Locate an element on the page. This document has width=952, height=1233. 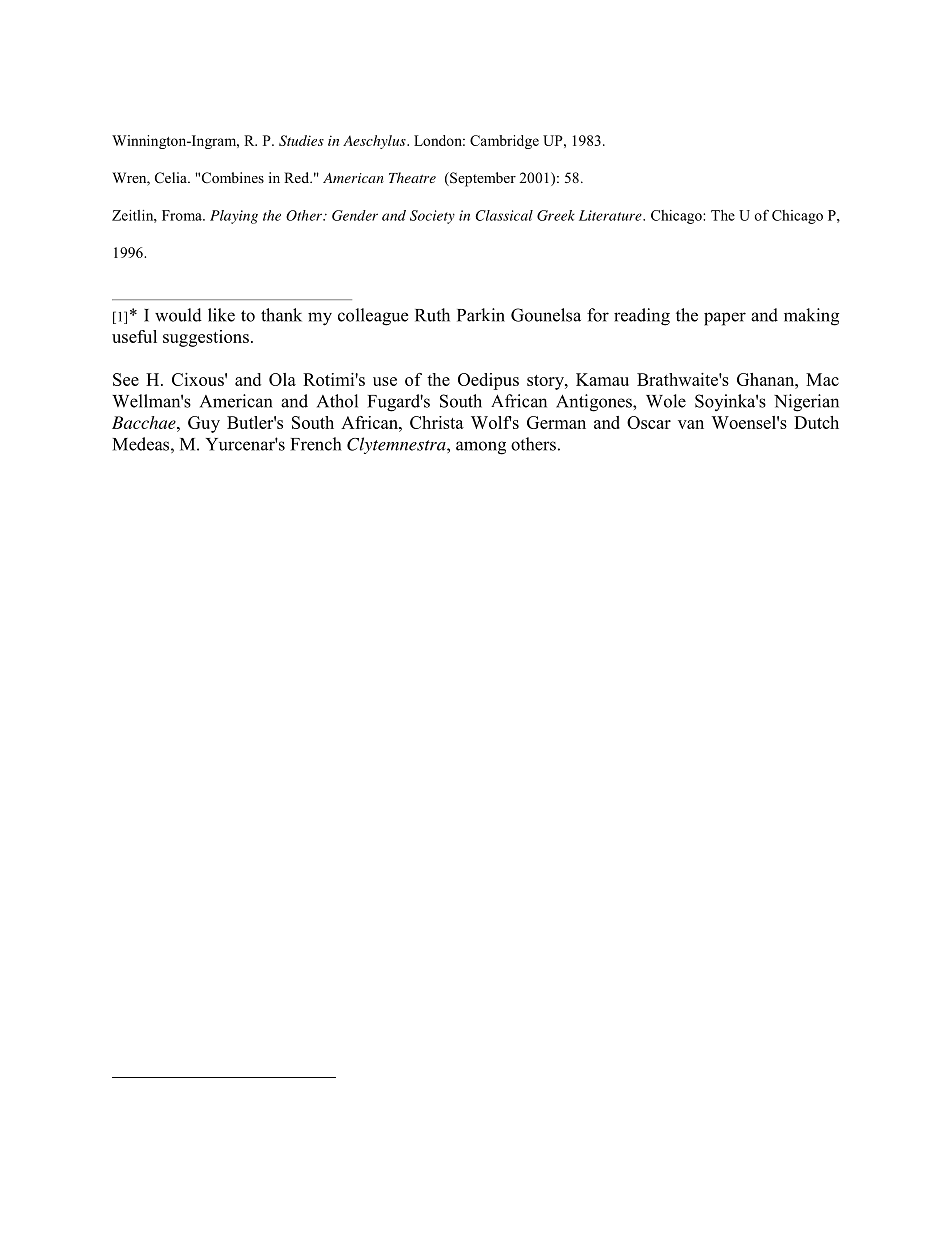
Ruth is located at coordinates (432, 315).
